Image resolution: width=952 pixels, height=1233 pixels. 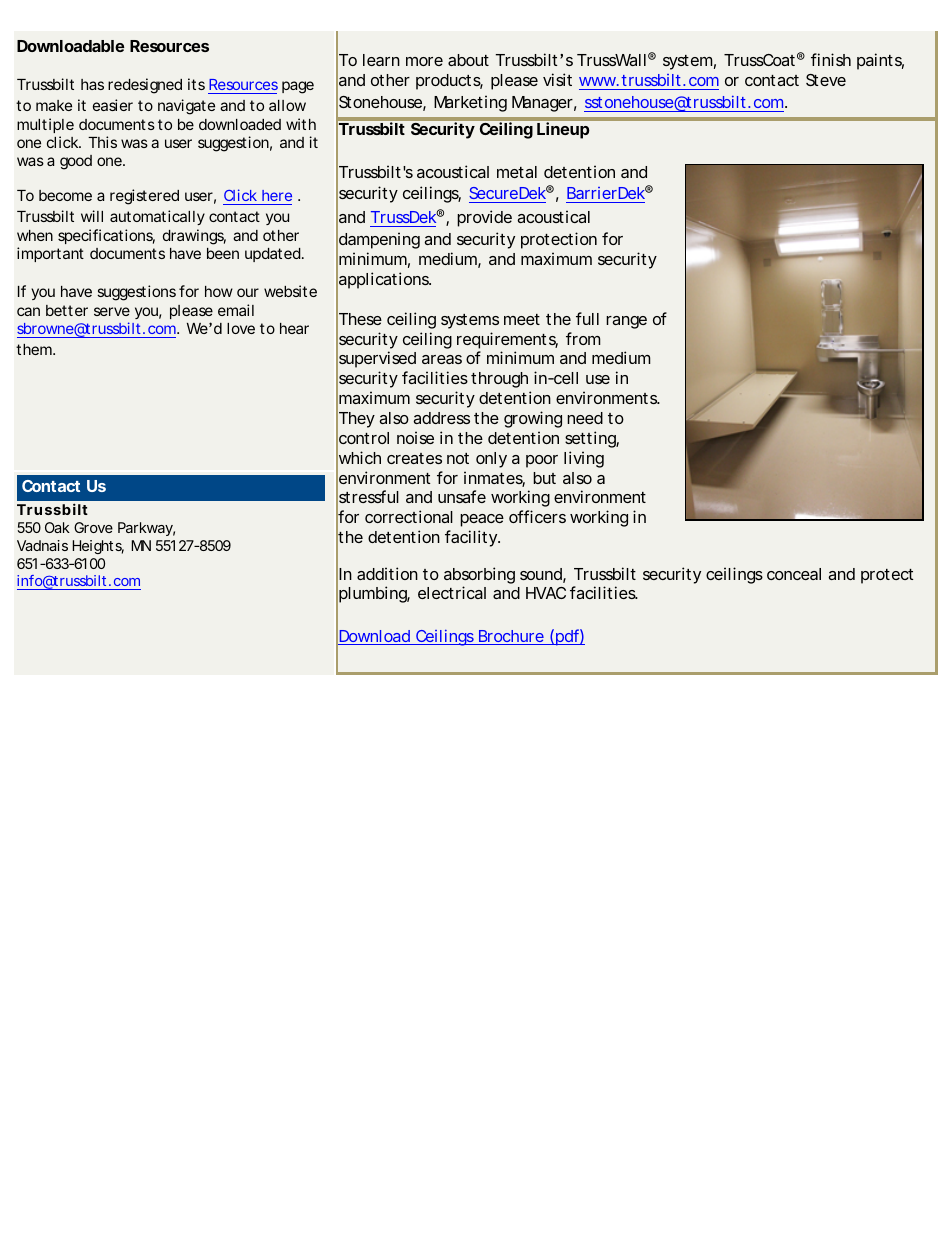 What do you see at coordinates (499, 380) in the document?
I see `through` at bounding box center [499, 380].
